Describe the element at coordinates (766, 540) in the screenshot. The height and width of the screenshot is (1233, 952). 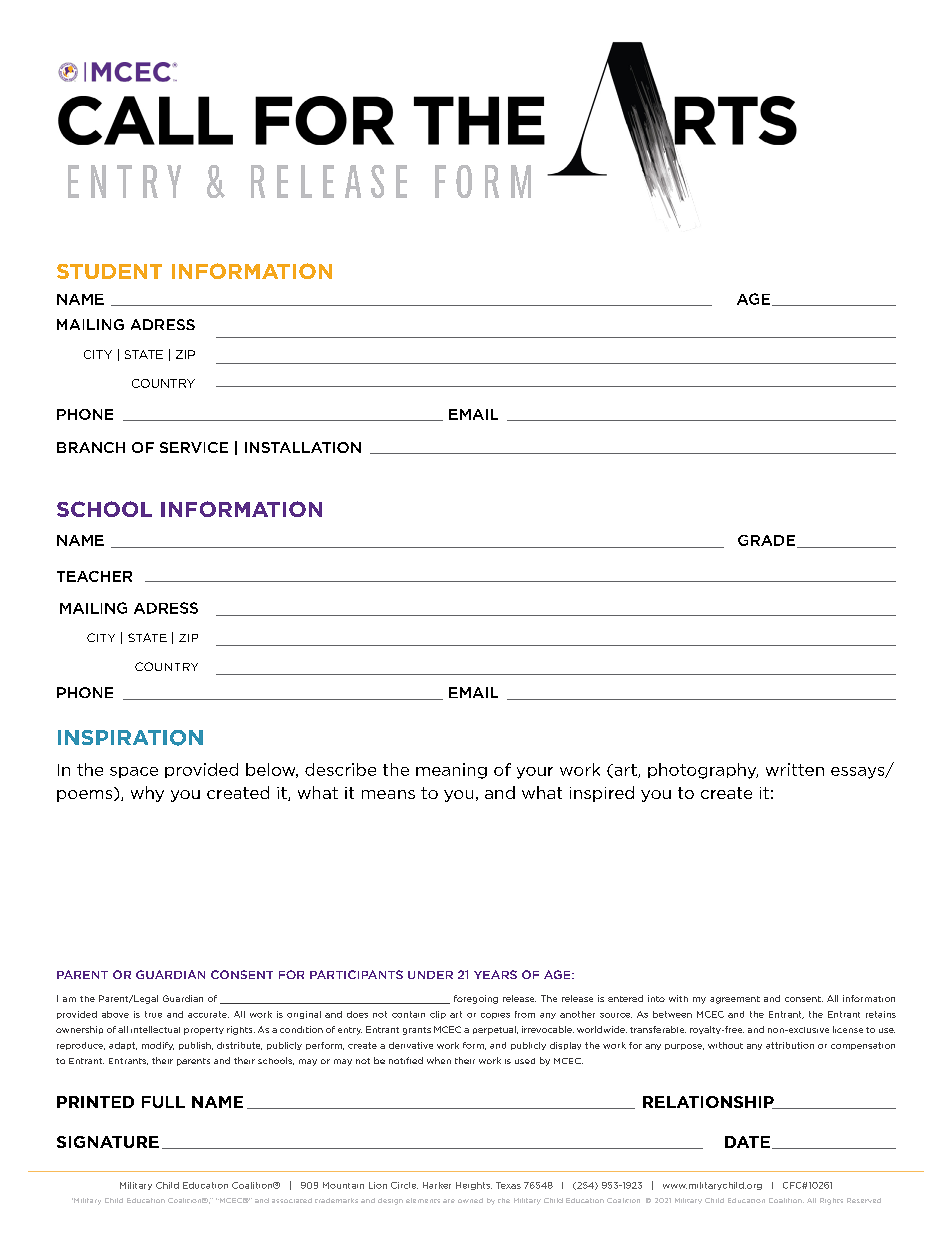
I see `GRADE` at that location.
